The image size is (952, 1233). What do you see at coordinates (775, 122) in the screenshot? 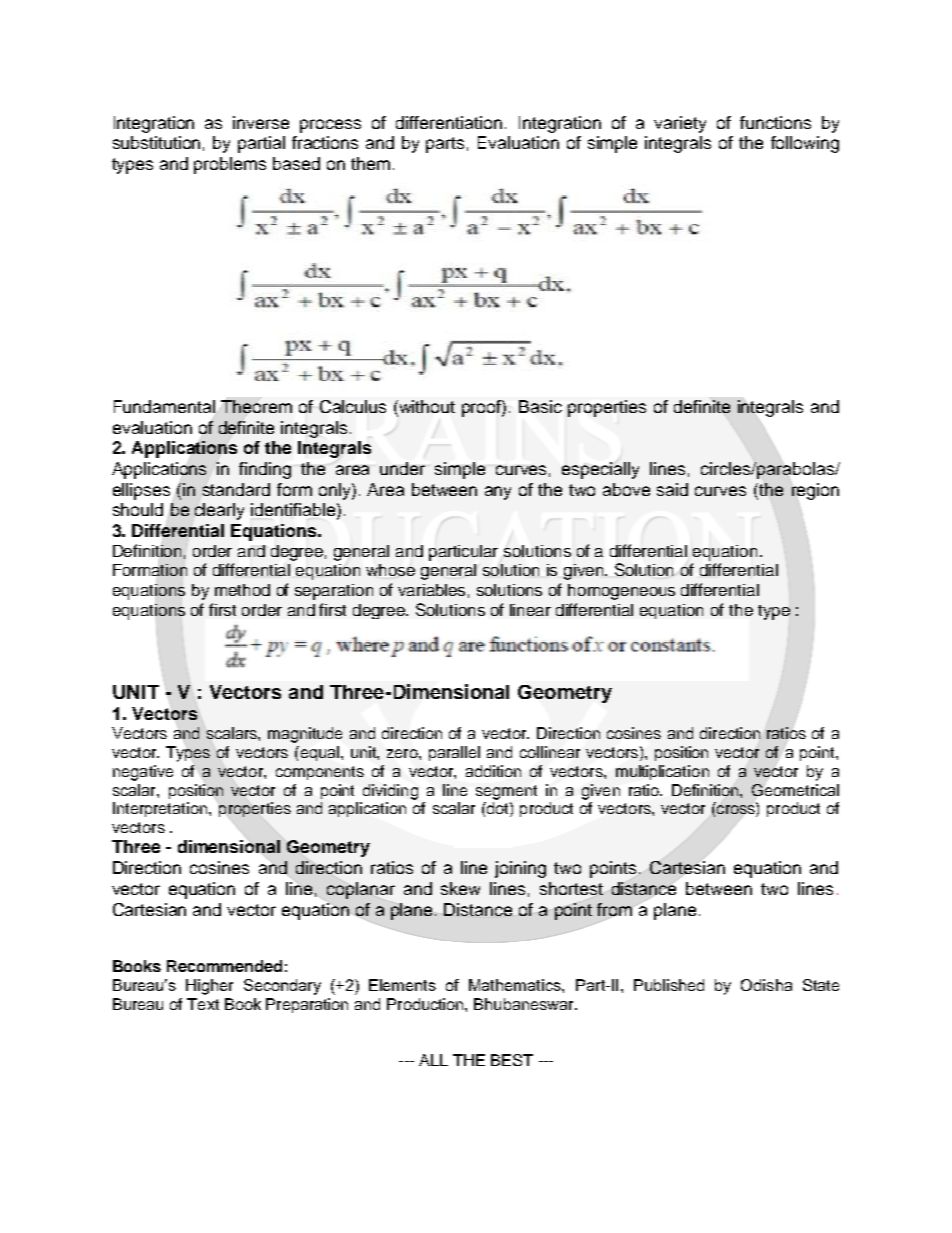
I see `functions` at bounding box center [775, 122].
